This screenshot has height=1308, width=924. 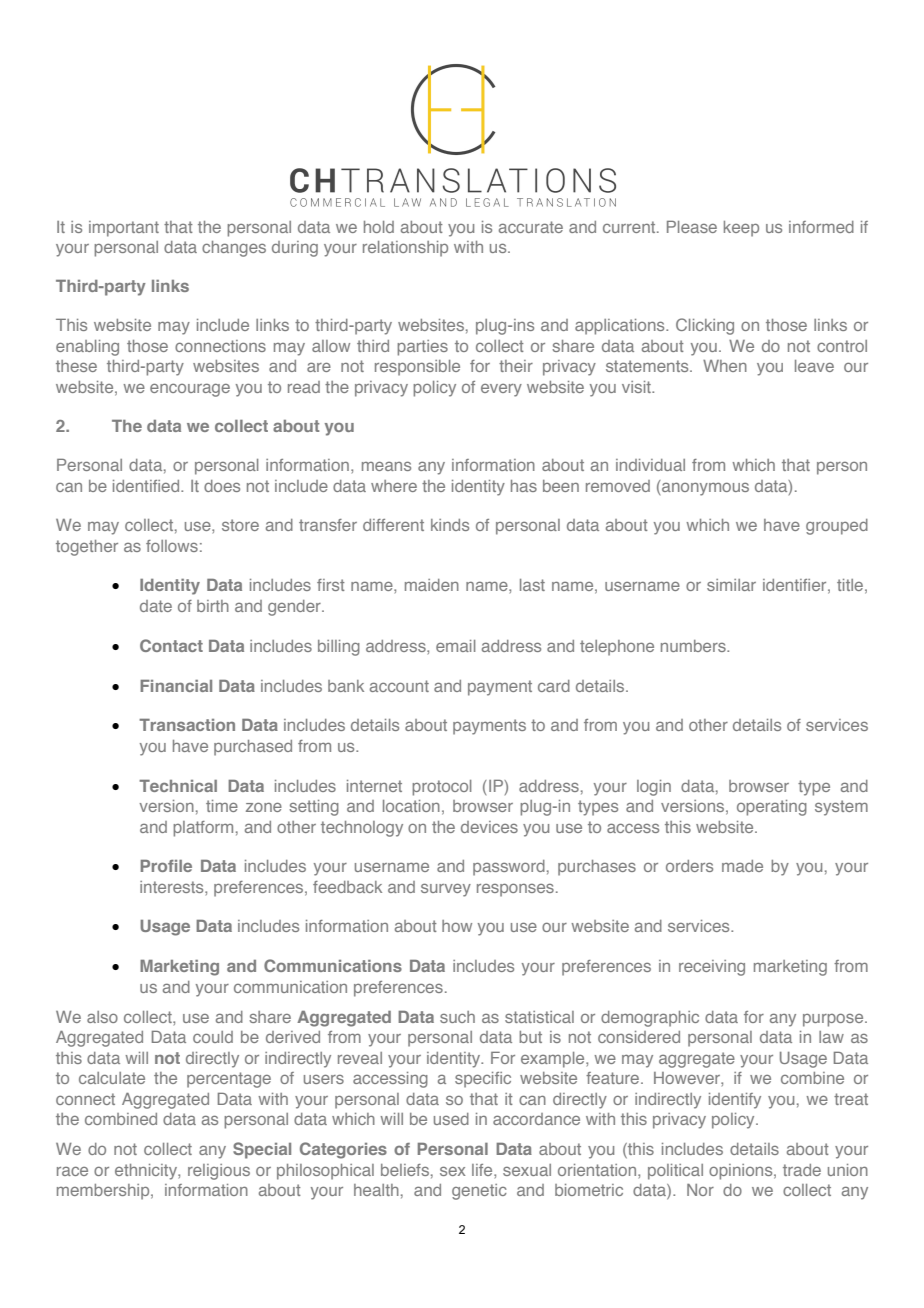 I want to click on relationship, so click(x=405, y=249).
